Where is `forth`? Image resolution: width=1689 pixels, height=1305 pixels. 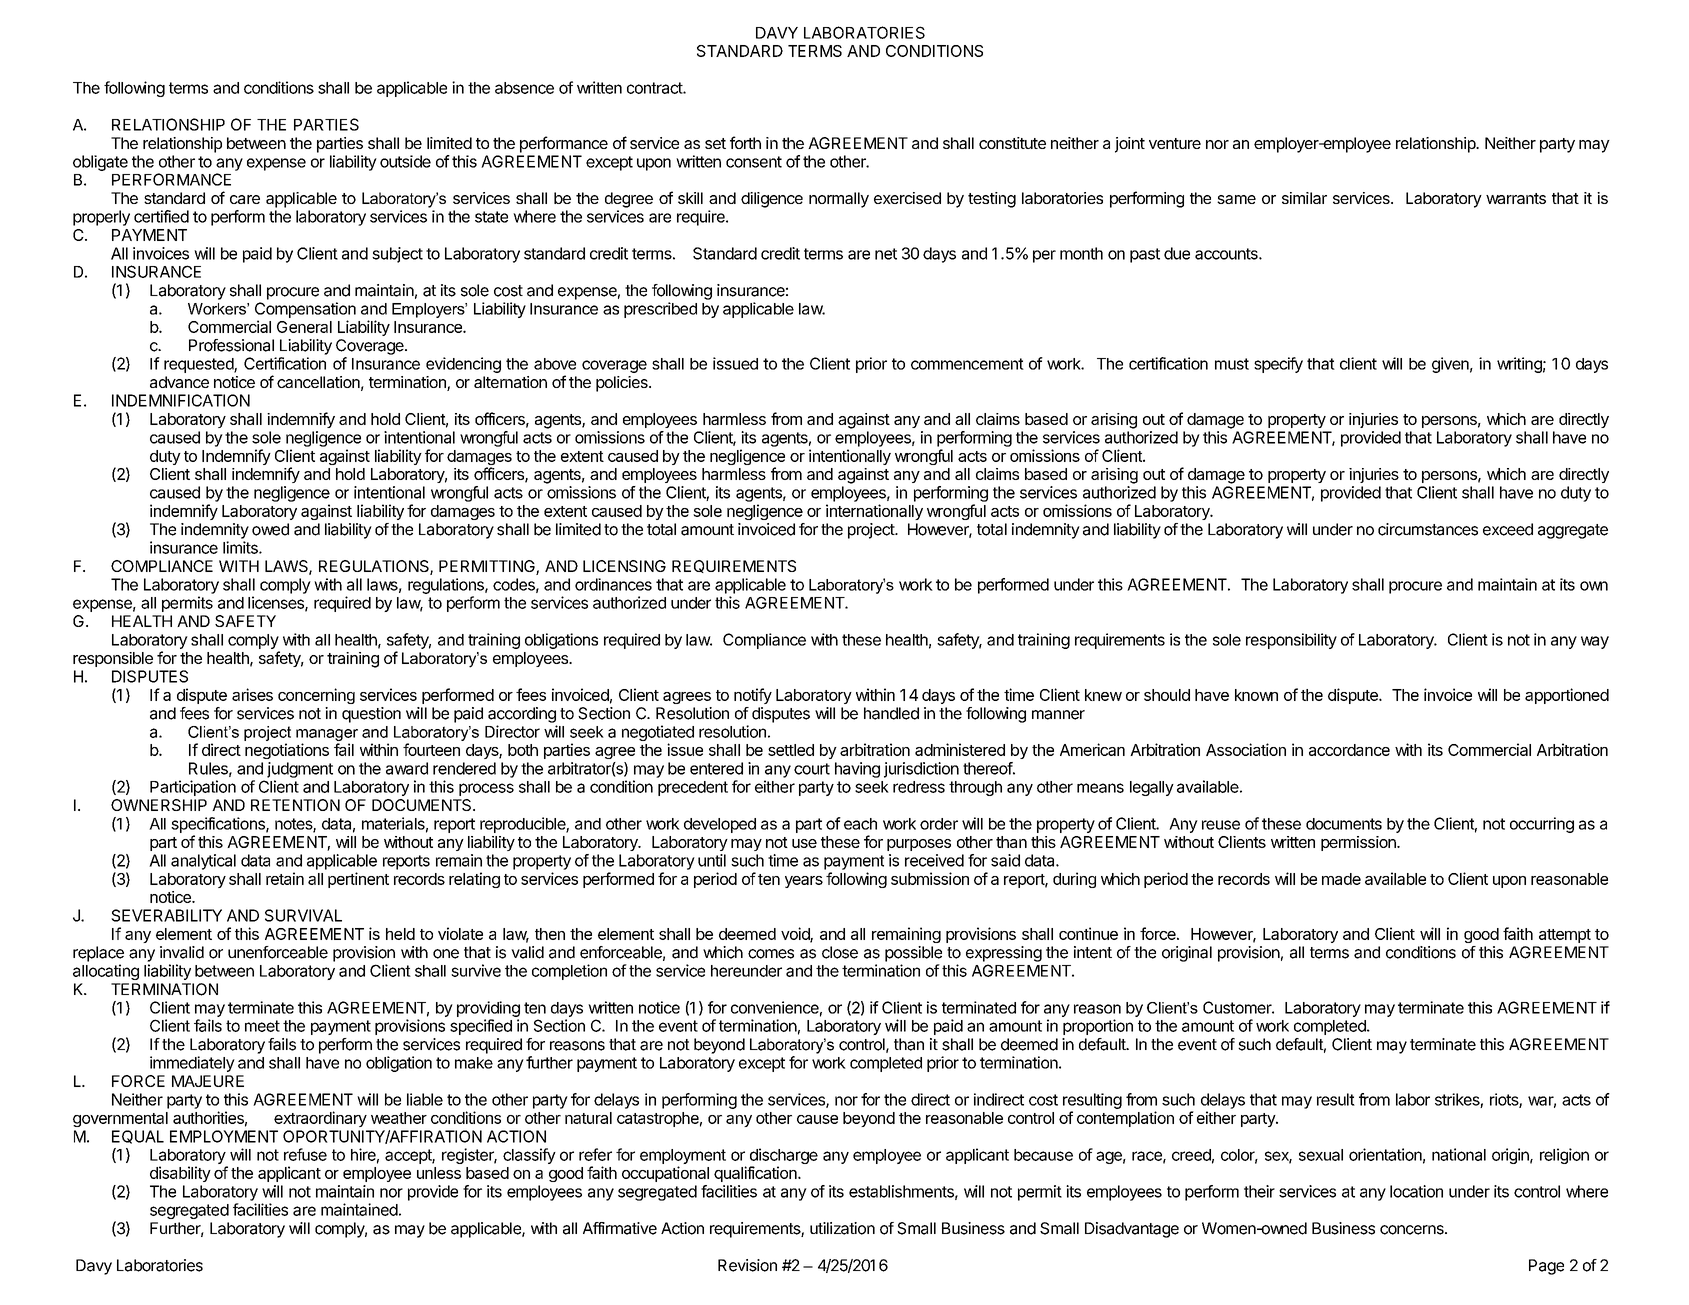
forth is located at coordinates (745, 142).
